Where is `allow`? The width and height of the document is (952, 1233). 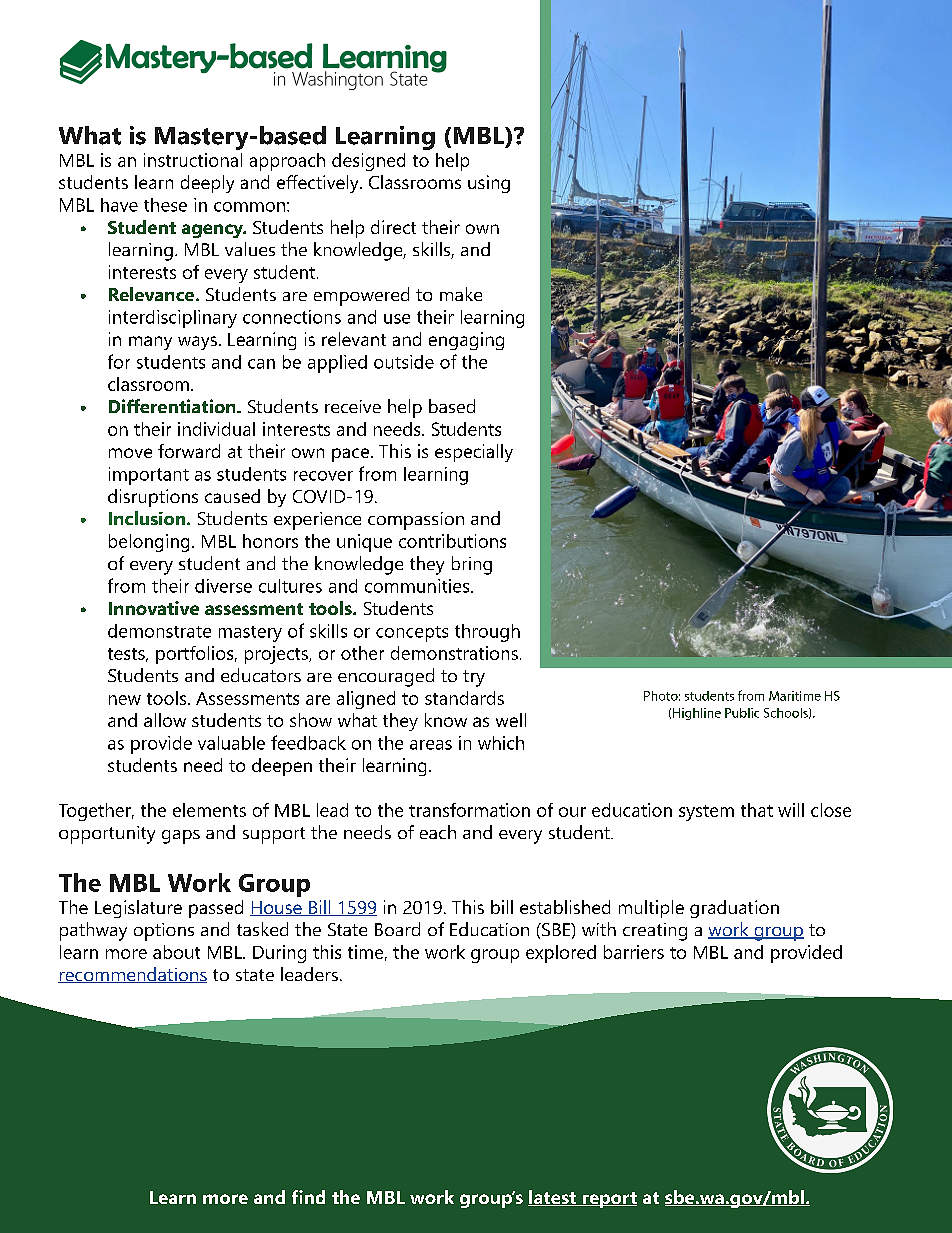
allow is located at coordinates (165, 720).
